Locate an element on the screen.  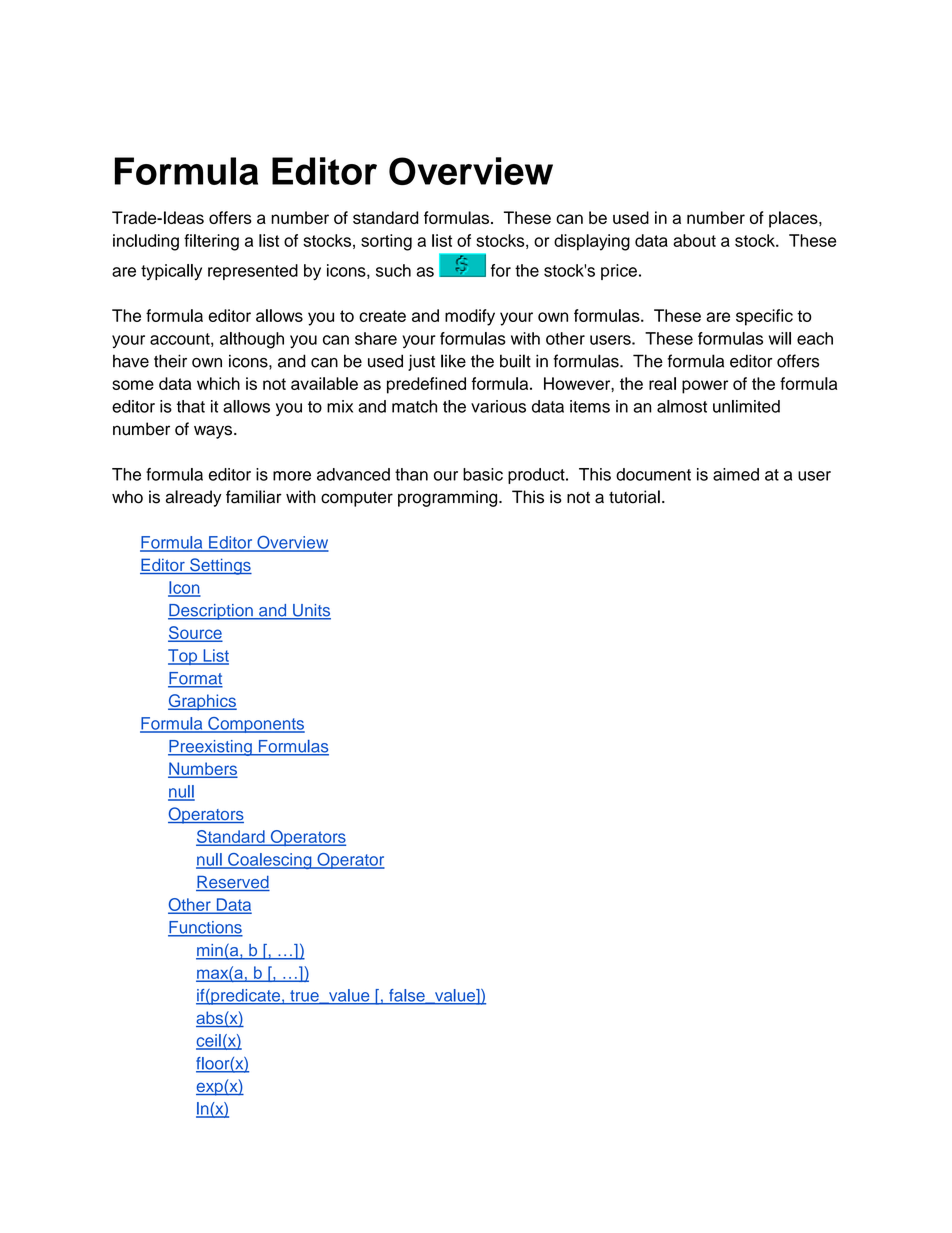
sorting is located at coordinates (386, 242).
